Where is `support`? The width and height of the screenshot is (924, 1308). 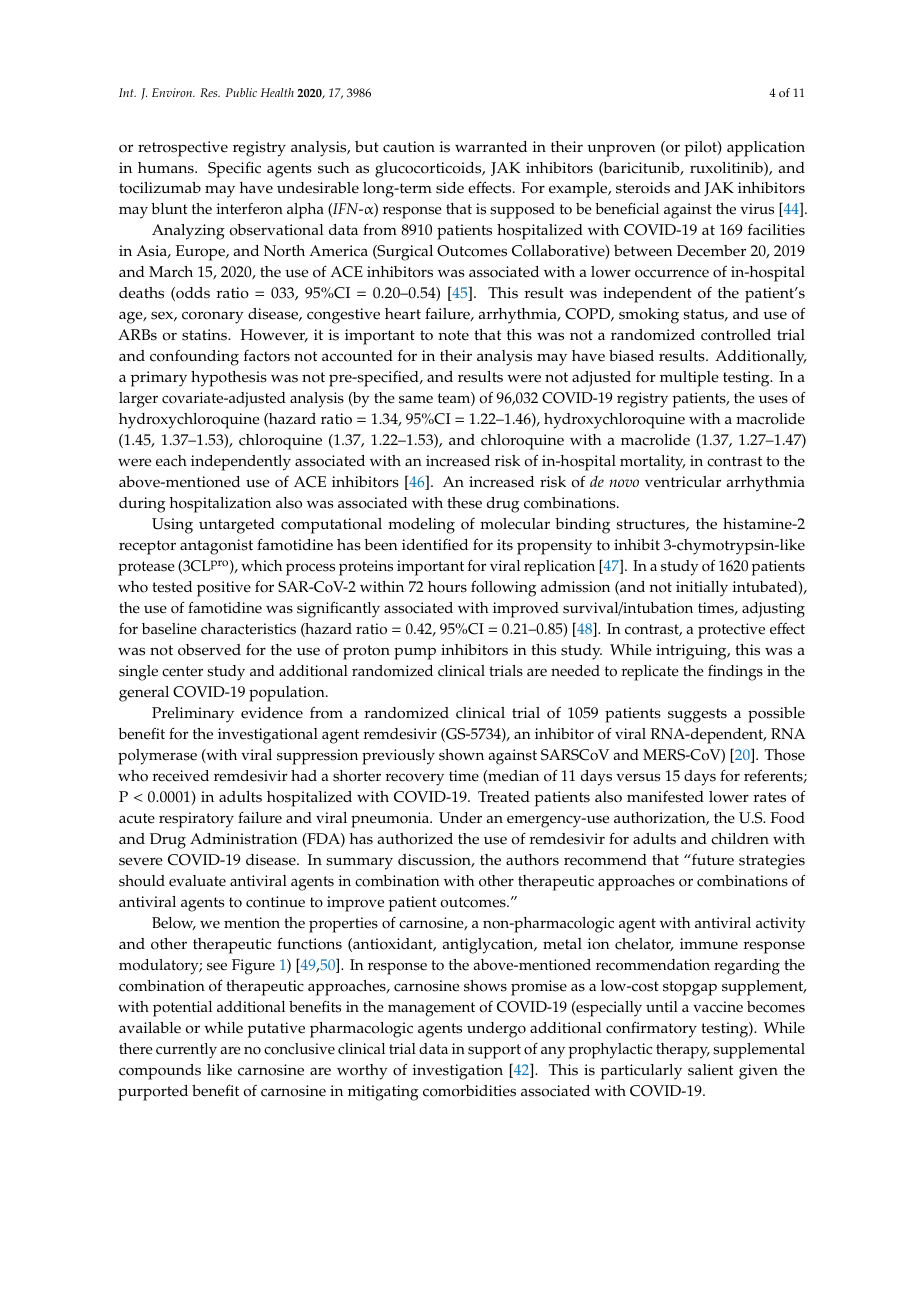 support is located at coordinates (494, 1051).
